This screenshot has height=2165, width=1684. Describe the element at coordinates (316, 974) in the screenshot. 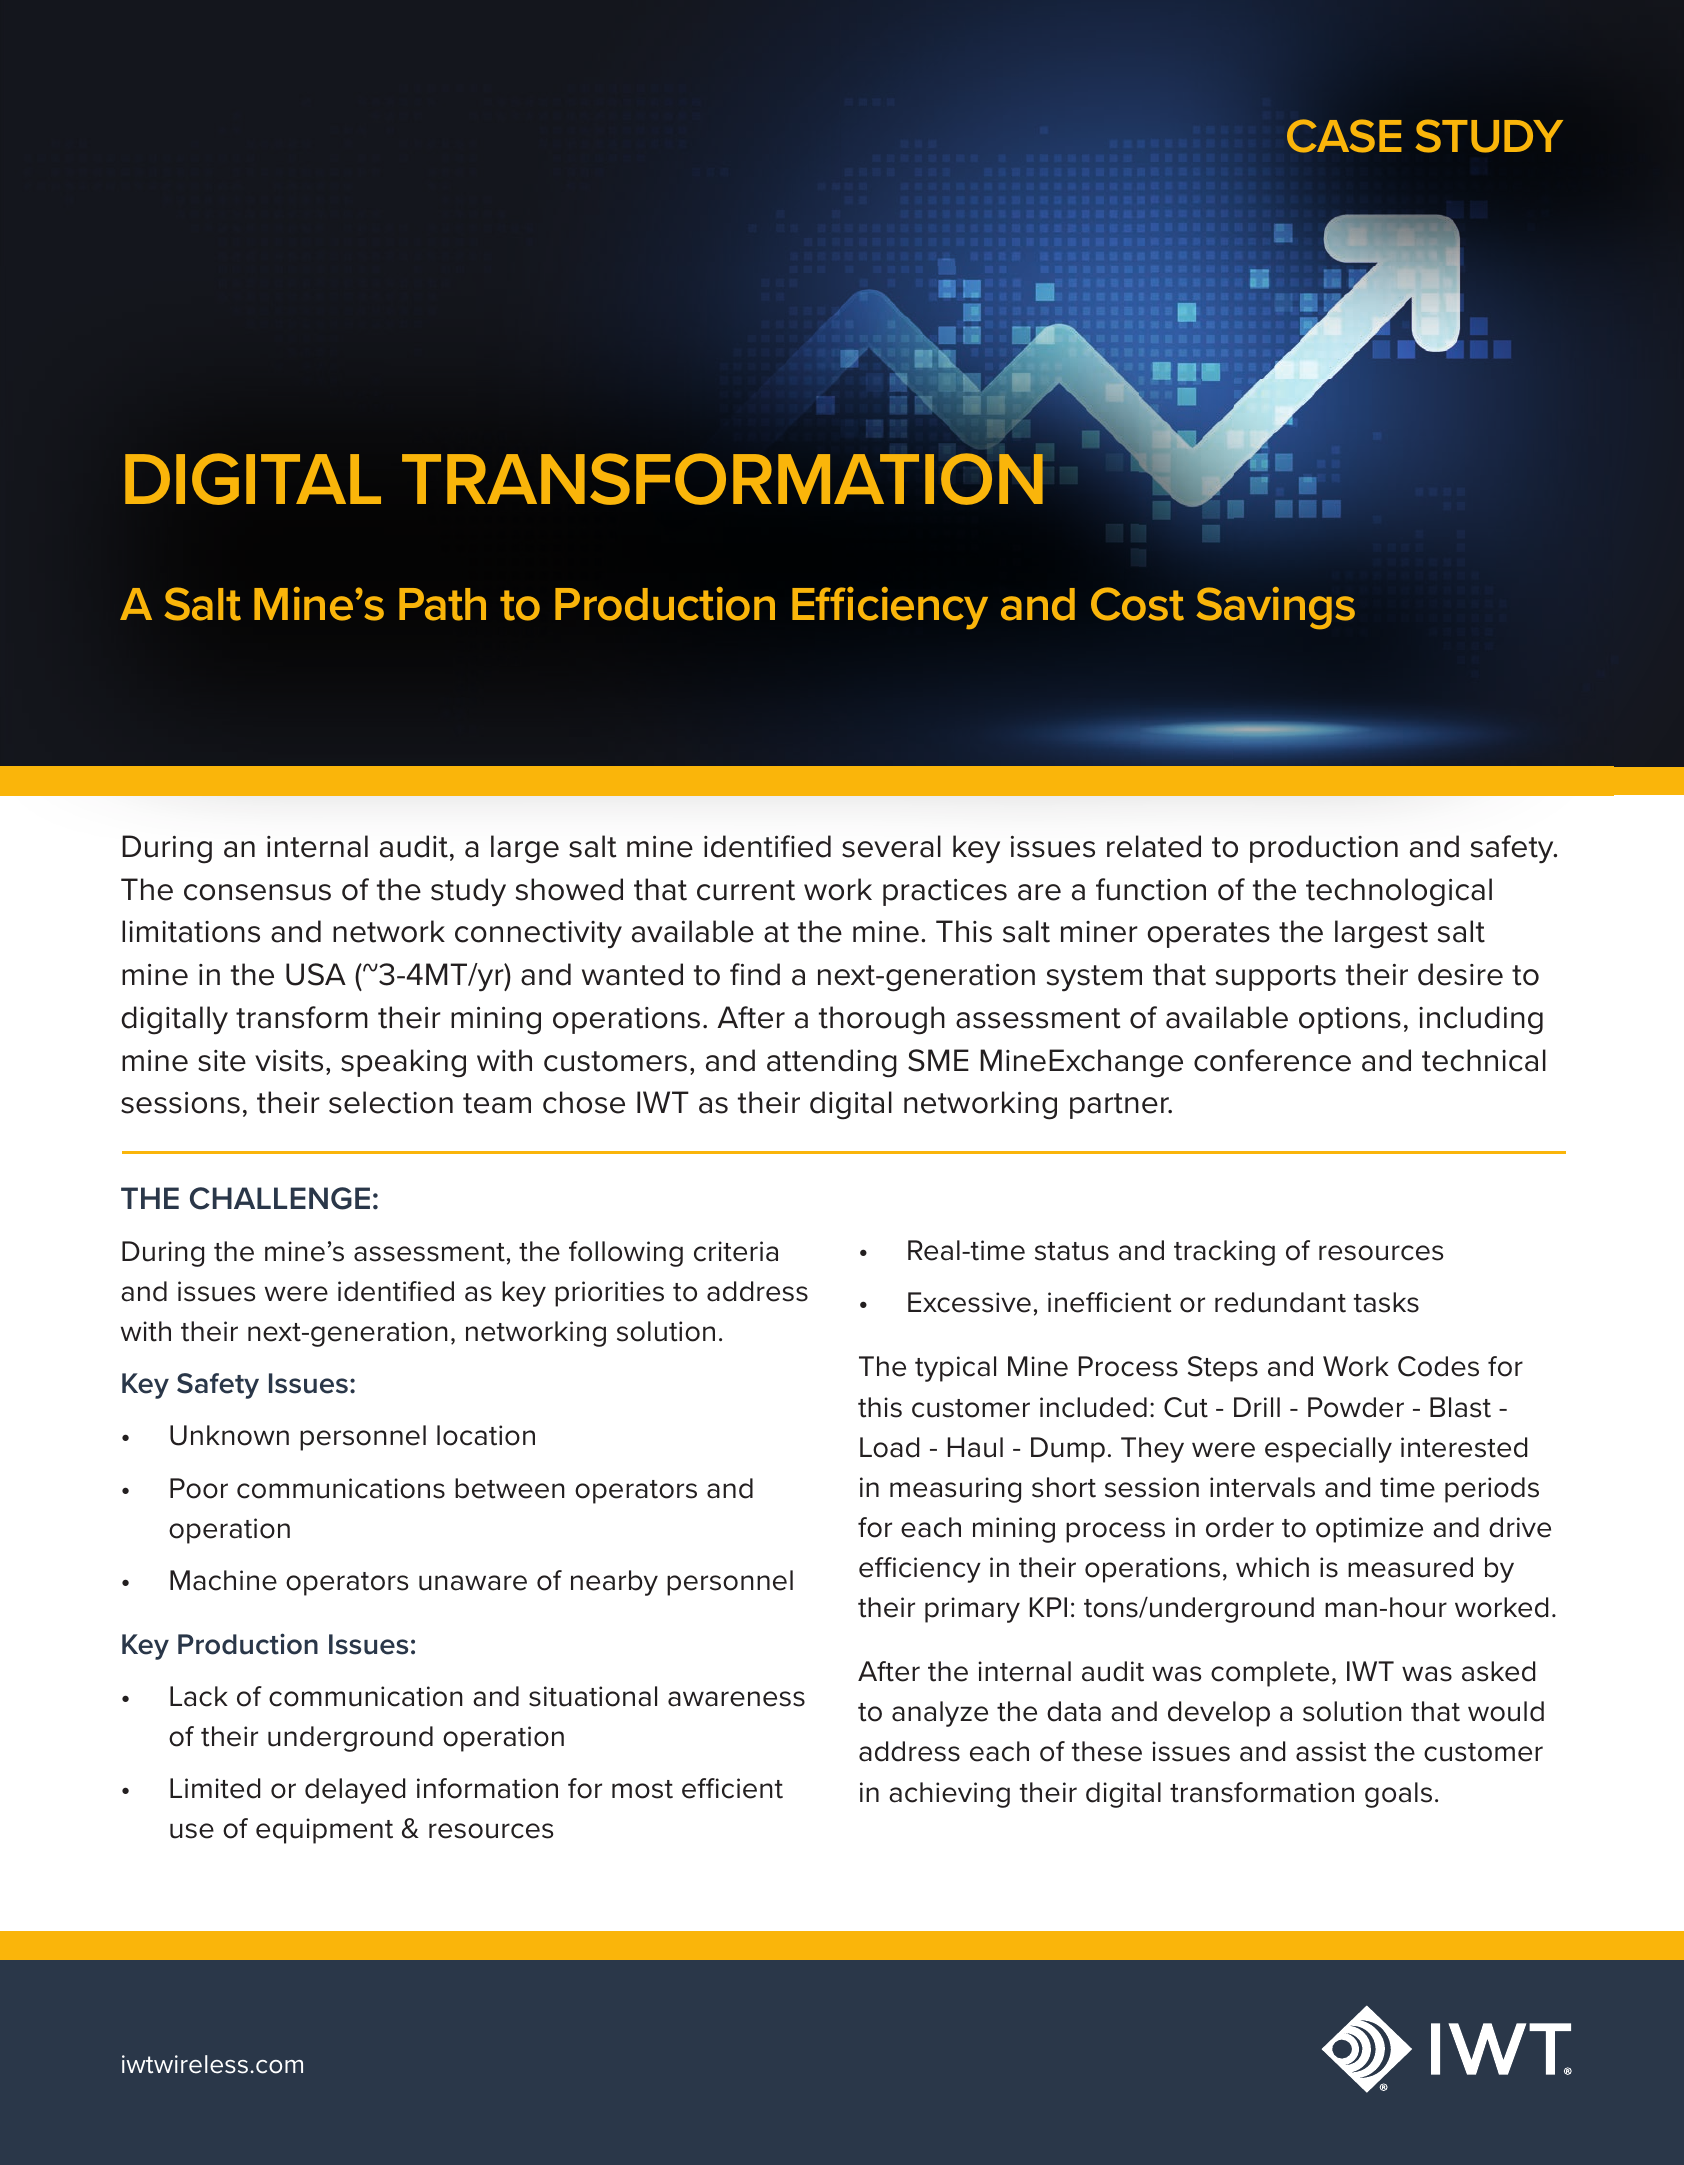

I see `USA` at that location.
